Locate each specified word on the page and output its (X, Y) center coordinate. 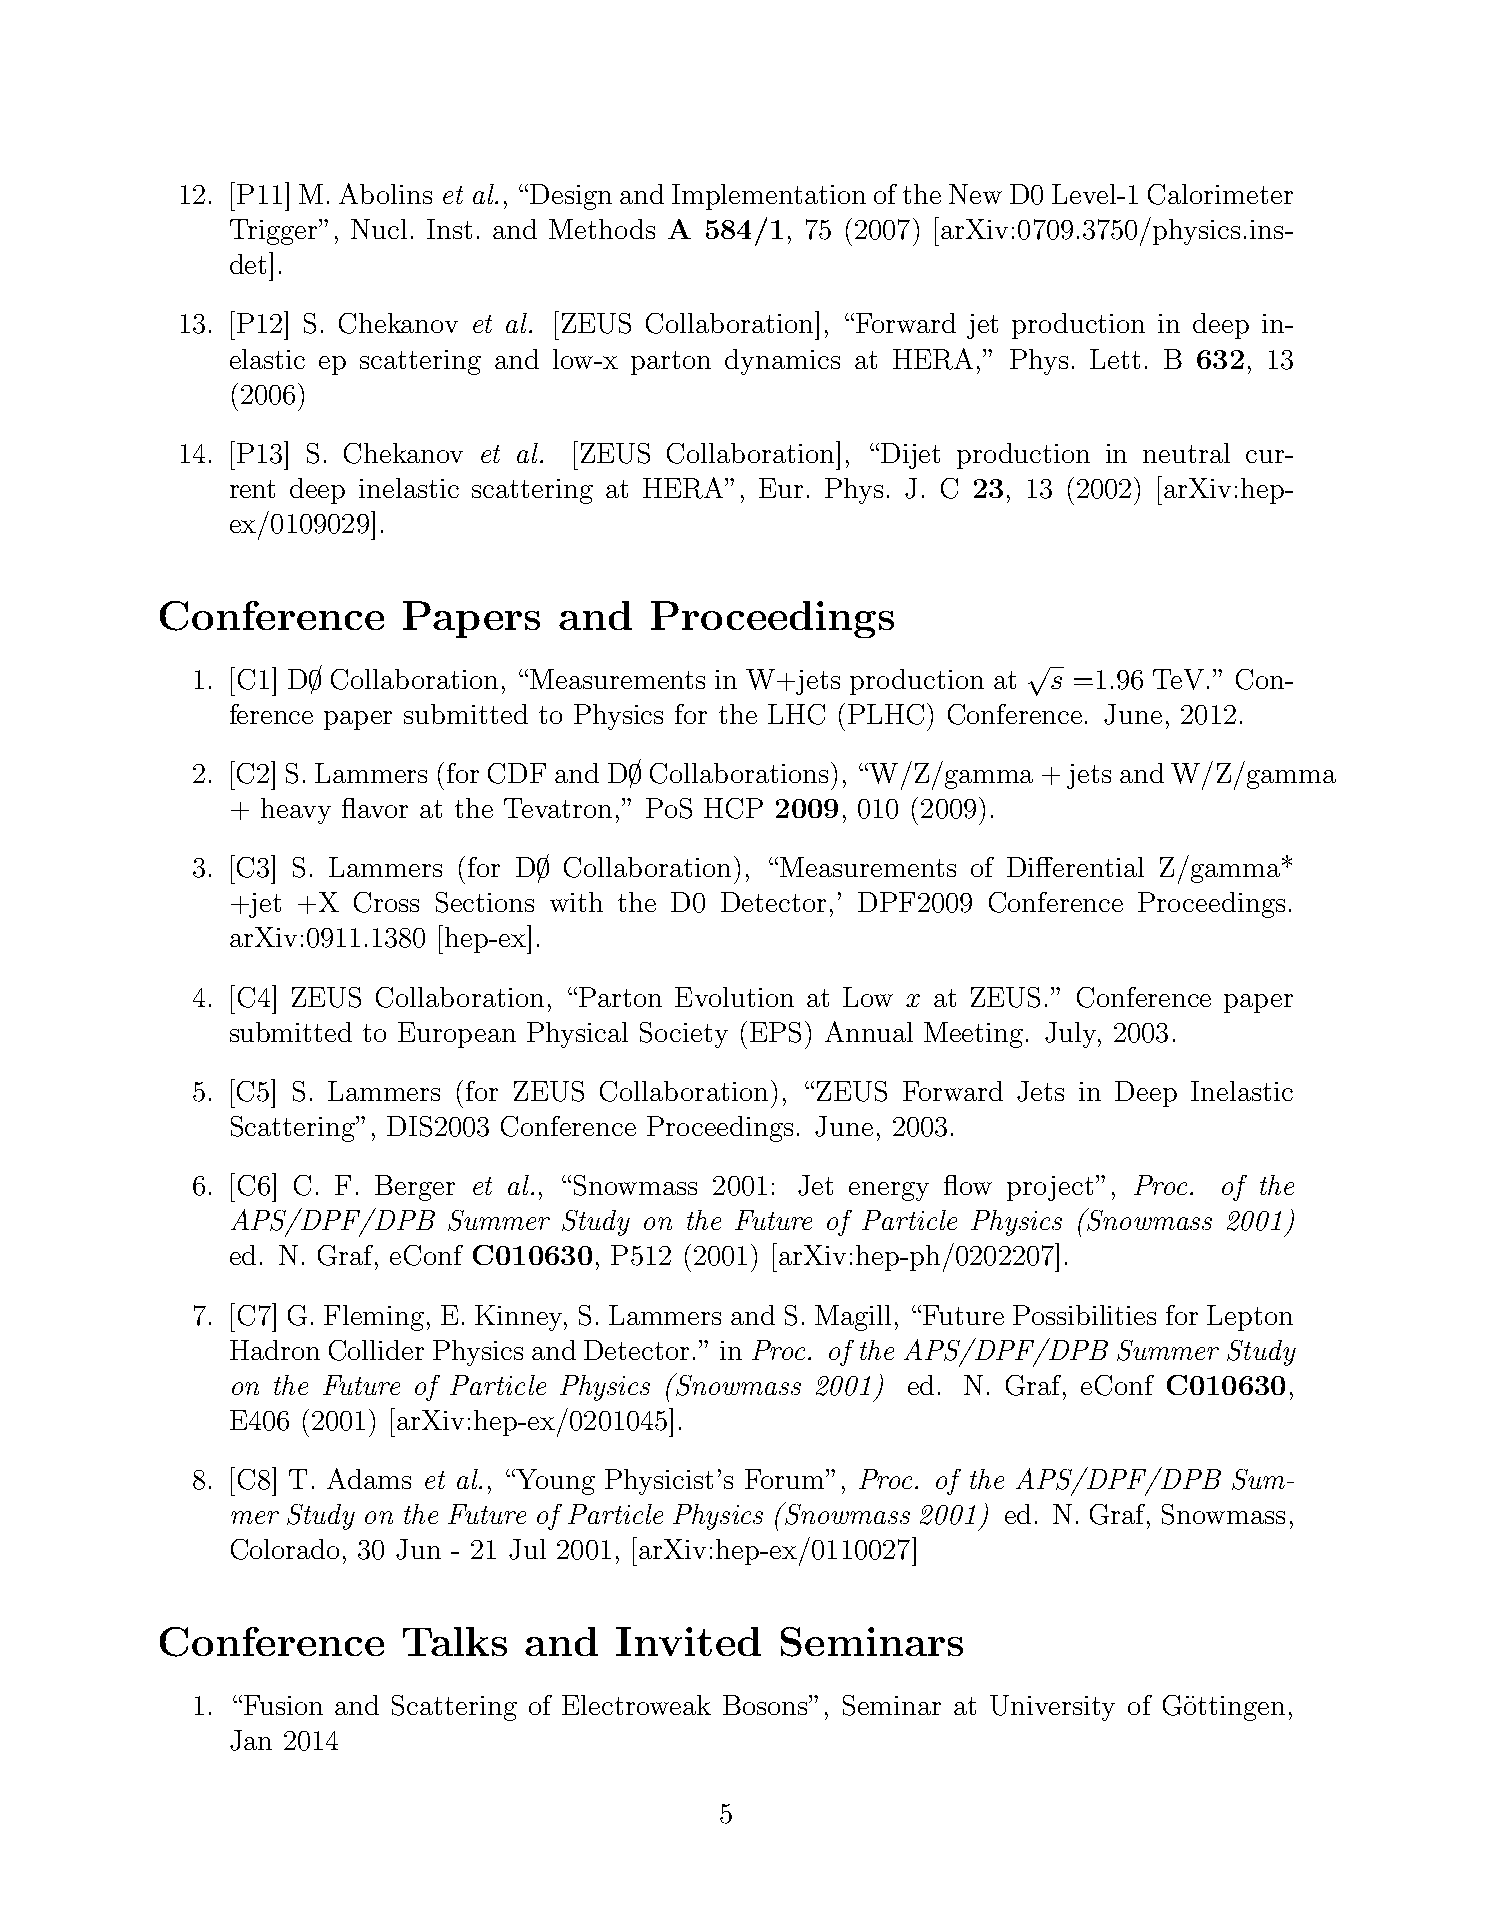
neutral (1186, 453)
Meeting (973, 1035)
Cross (386, 902)
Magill (853, 1318)
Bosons (766, 1705)
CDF (517, 773)
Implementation (769, 197)
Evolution (734, 997)
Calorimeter (1220, 194)
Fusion (282, 1705)
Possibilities (1084, 1315)
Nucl (379, 229)
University (1052, 1708)
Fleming (374, 1318)
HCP (733, 808)
